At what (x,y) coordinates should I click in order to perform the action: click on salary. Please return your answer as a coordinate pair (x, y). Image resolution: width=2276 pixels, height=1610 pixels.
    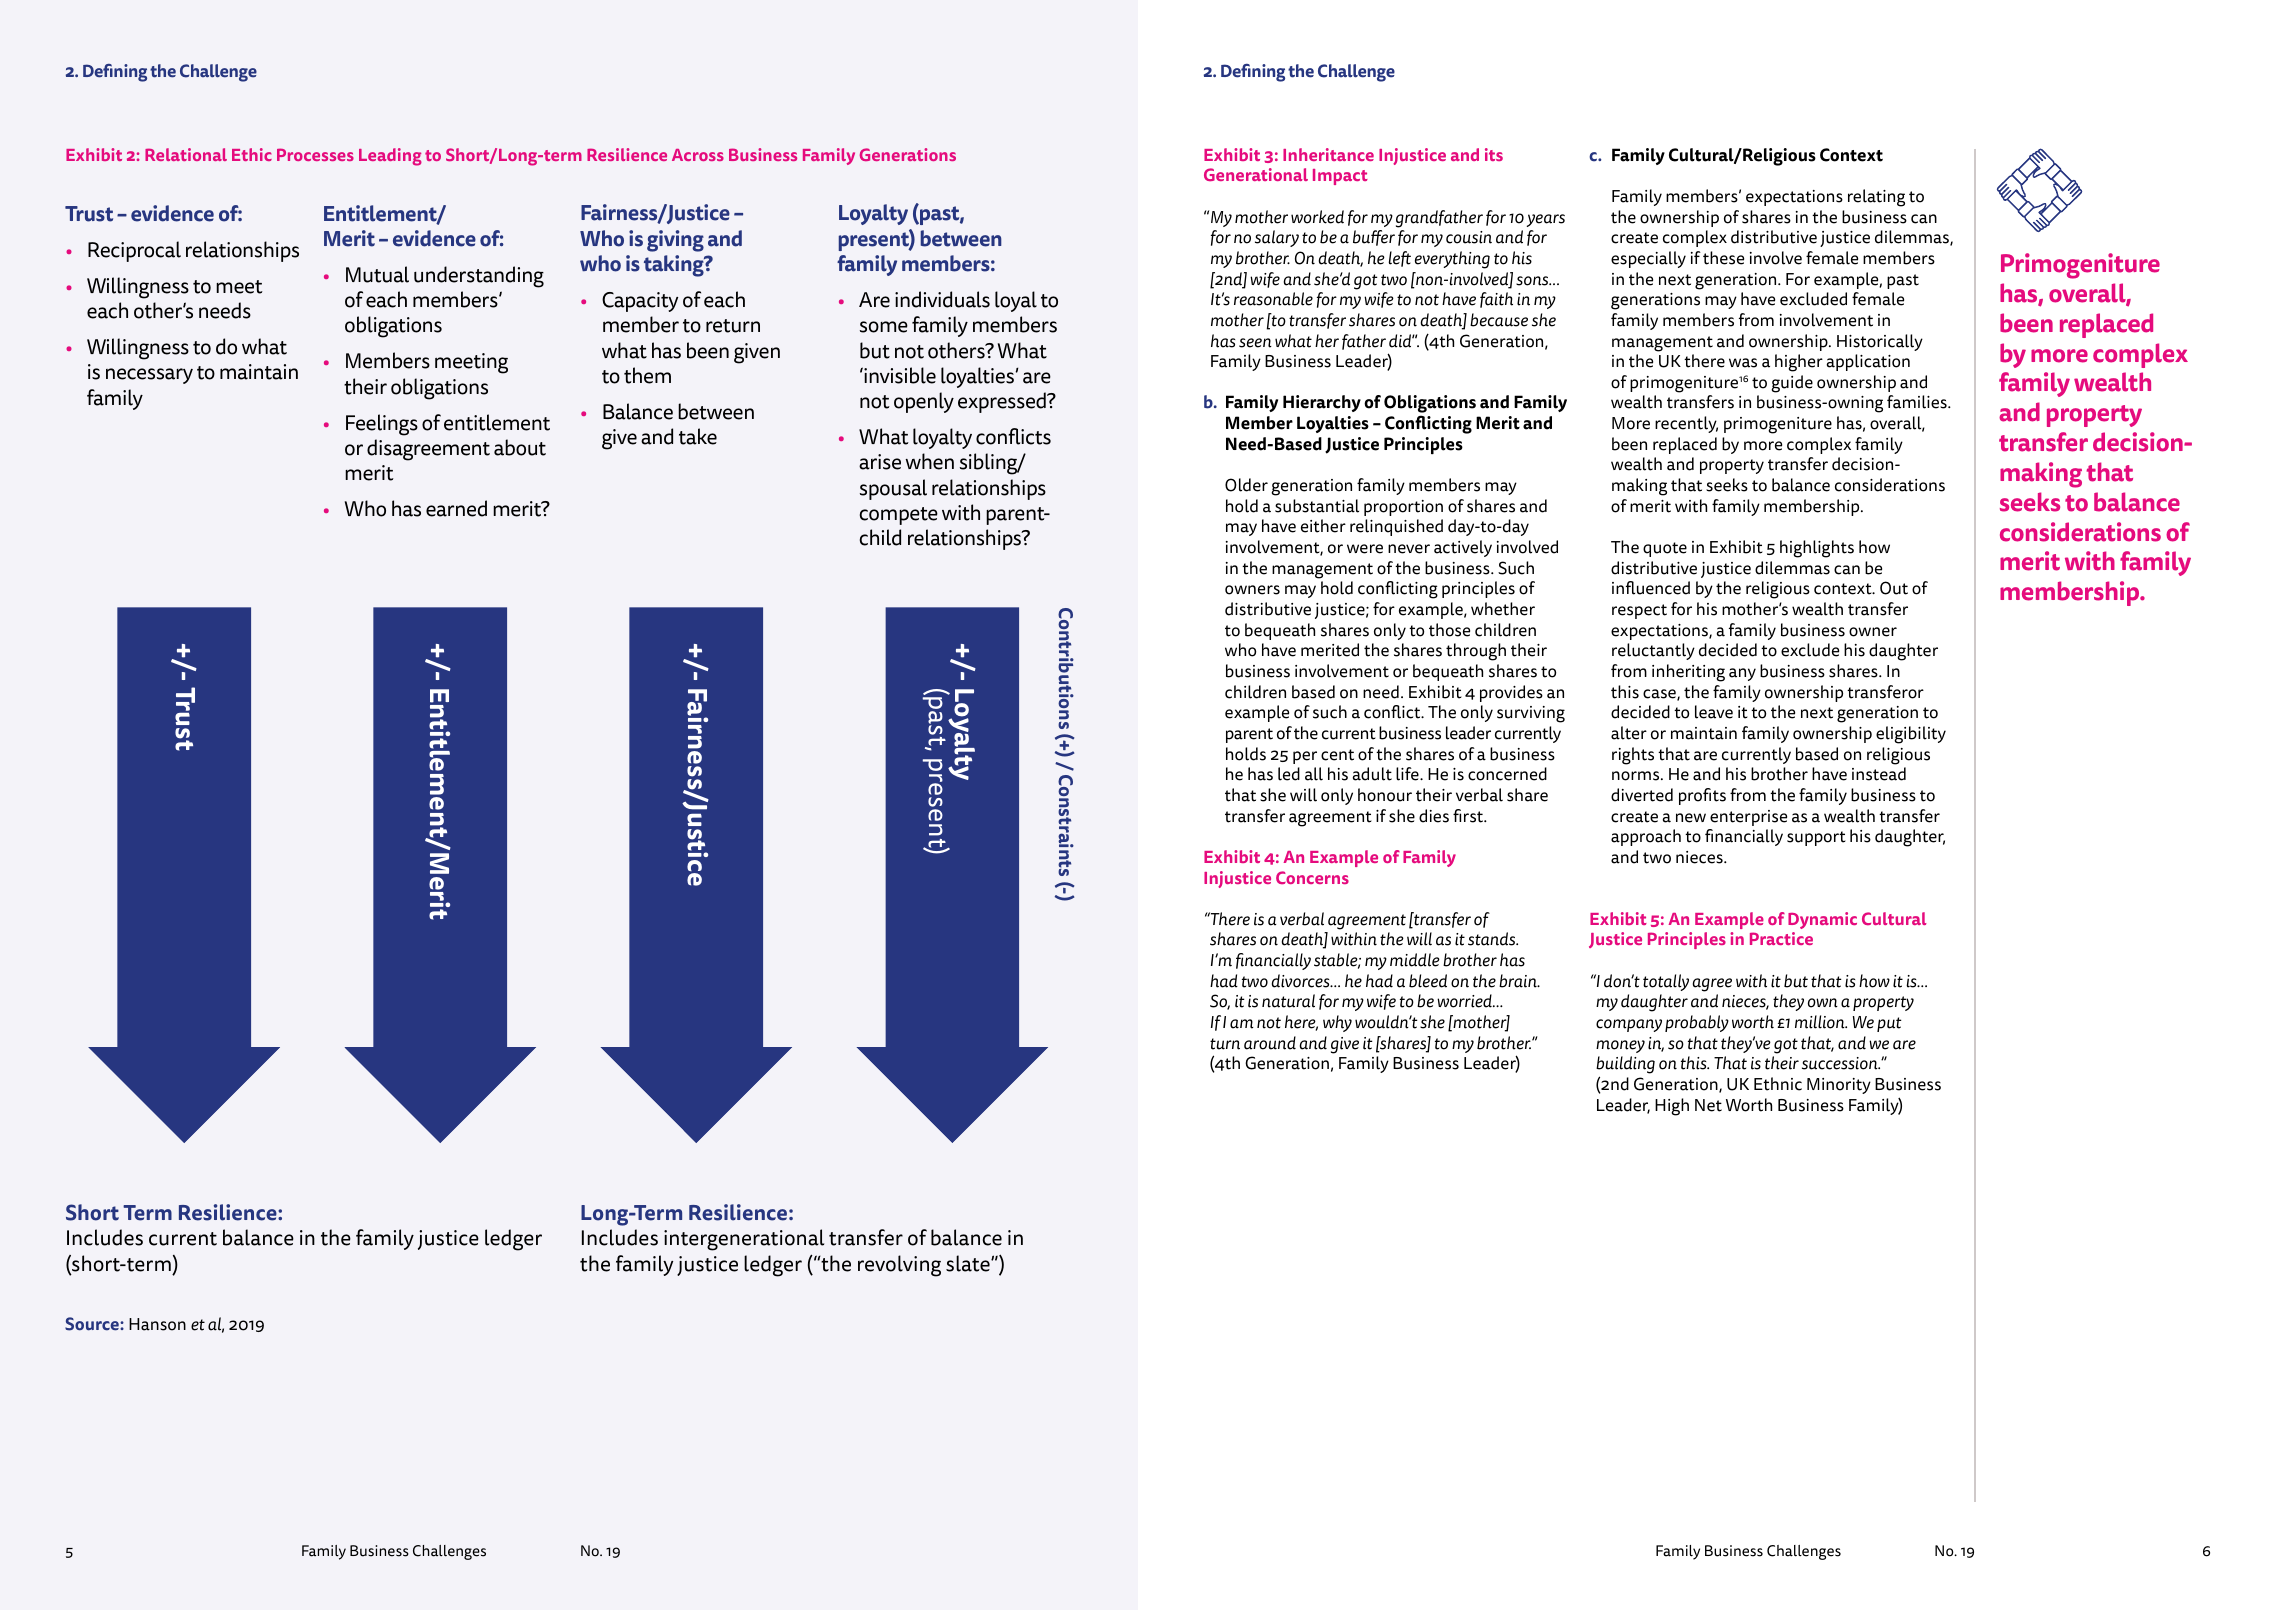
    Looking at the image, I should click on (1277, 238).
